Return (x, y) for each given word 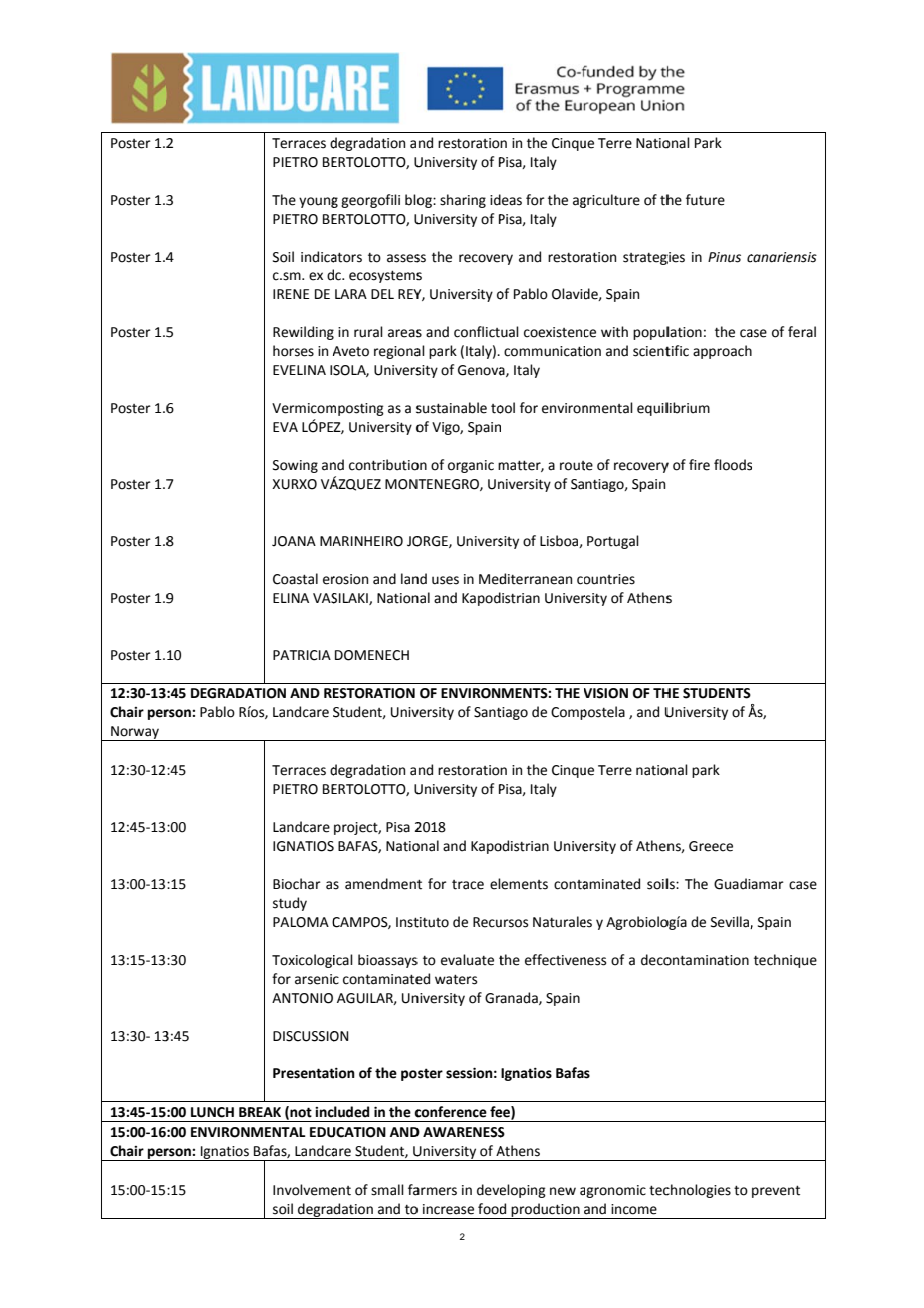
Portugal (613, 542)
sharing (463, 201)
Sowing (295, 466)
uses (445, 580)
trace (468, 885)
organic (471, 466)
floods (733, 465)
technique (785, 961)
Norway (135, 733)
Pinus (724, 257)
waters (456, 979)
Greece (711, 846)
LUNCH (212, 1112)
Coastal (295, 579)
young (318, 202)
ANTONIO (302, 998)
